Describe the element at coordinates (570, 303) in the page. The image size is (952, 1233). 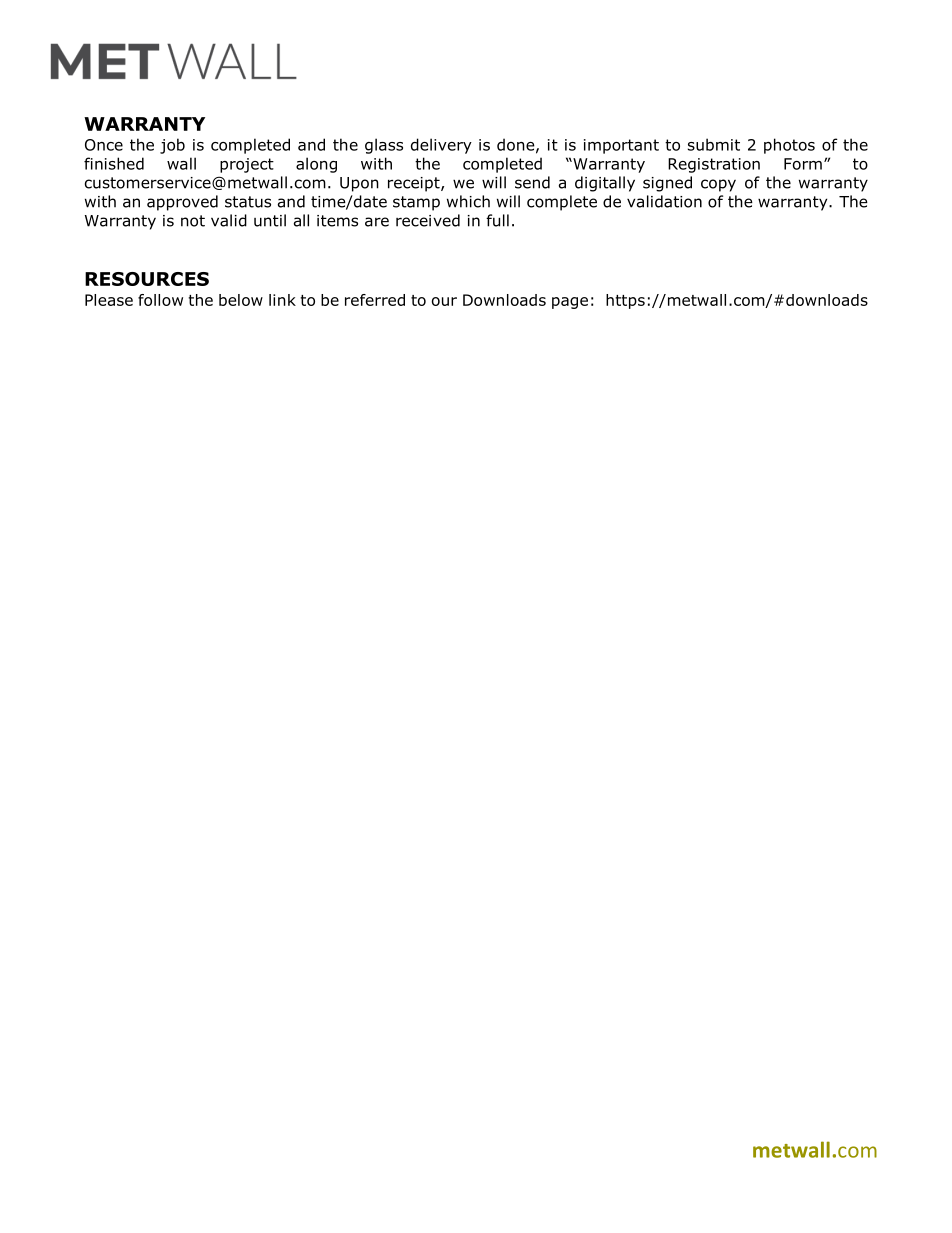
I see `page` at that location.
